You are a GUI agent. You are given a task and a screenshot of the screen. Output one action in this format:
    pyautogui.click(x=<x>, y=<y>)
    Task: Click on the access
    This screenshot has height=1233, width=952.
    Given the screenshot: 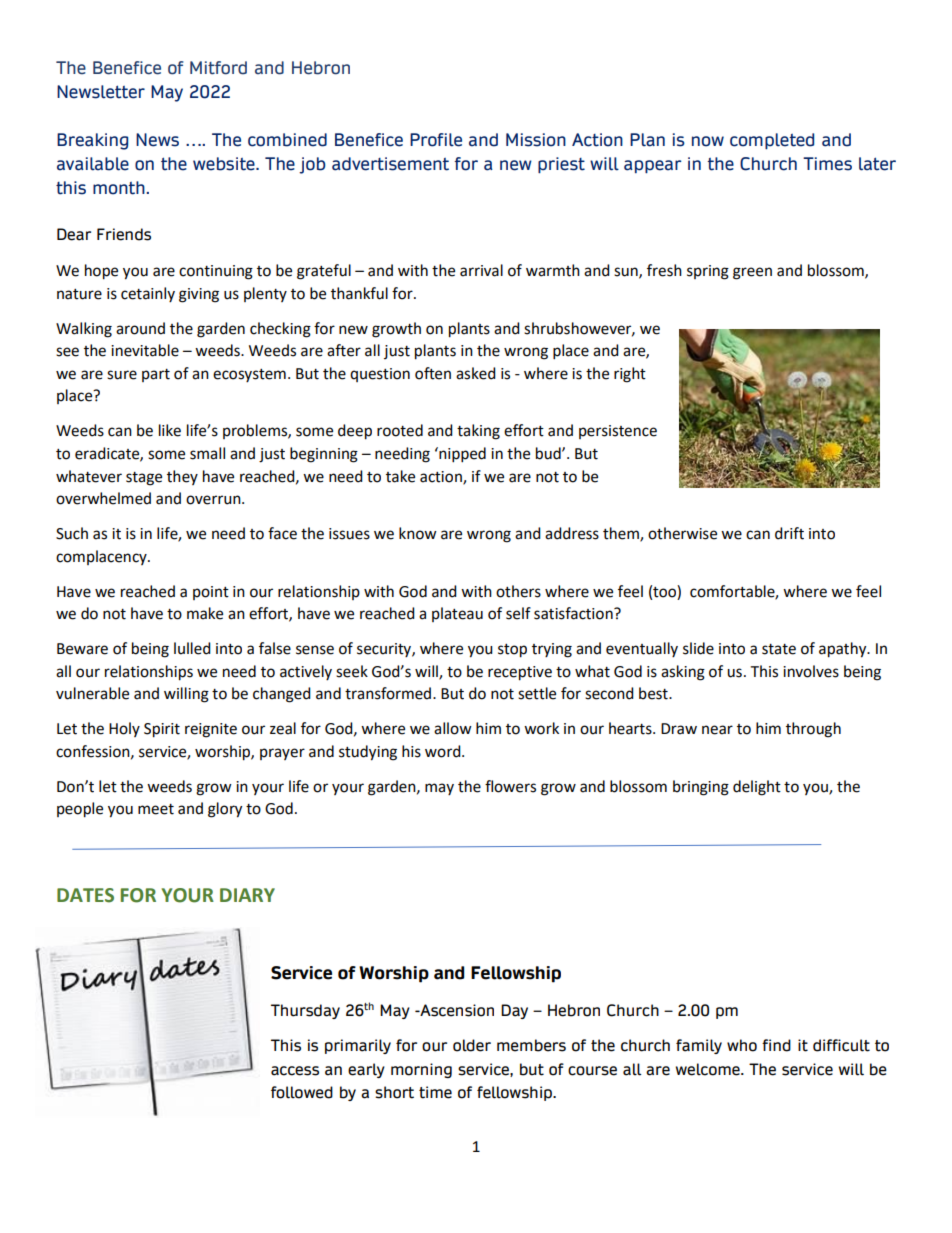 What is the action you would take?
    pyautogui.click(x=295, y=1071)
